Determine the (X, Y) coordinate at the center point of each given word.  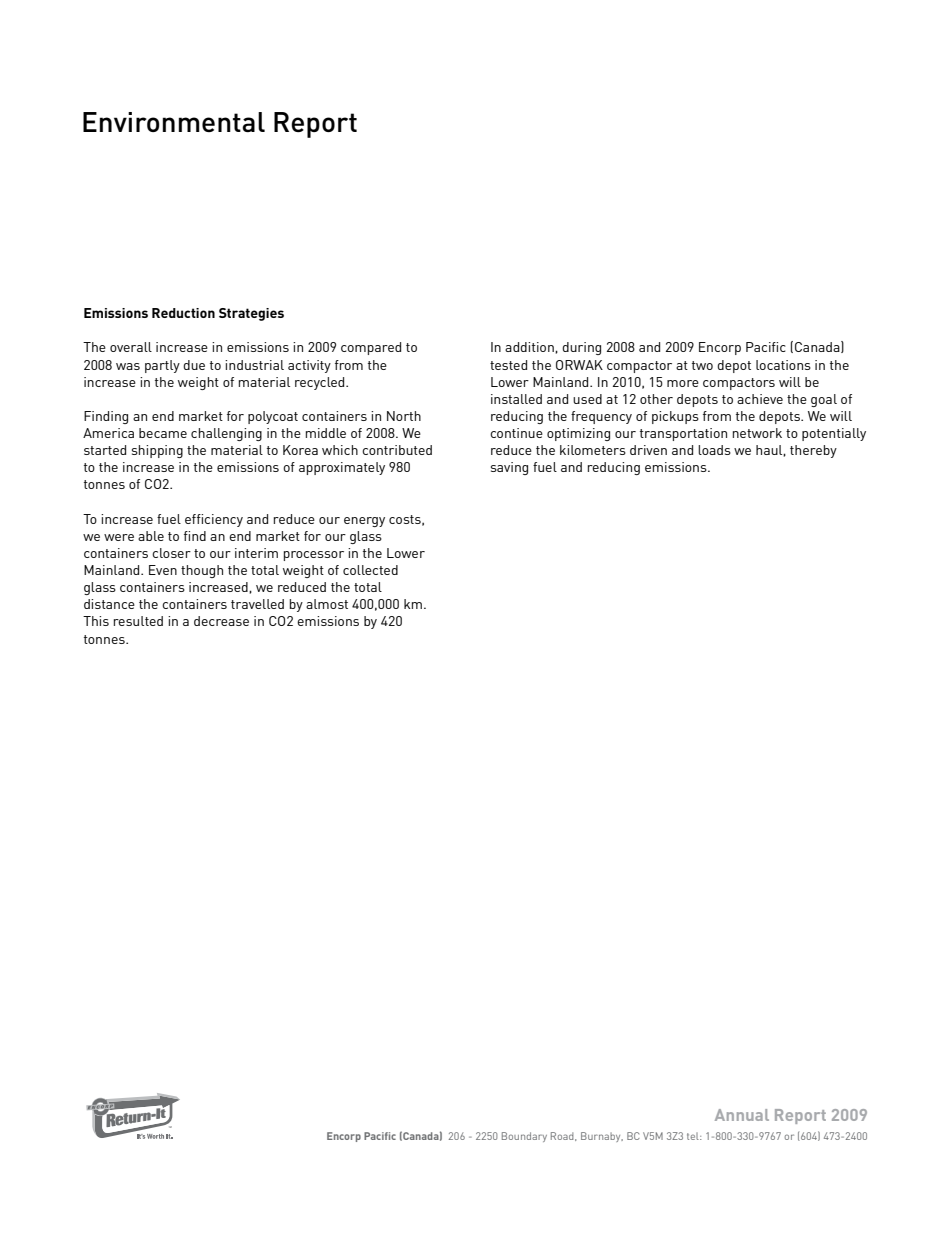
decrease (221, 621)
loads (714, 450)
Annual (742, 1115)
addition (530, 347)
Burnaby (602, 1137)
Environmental (174, 122)
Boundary (524, 1137)
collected (370, 570)
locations (783, 365)
